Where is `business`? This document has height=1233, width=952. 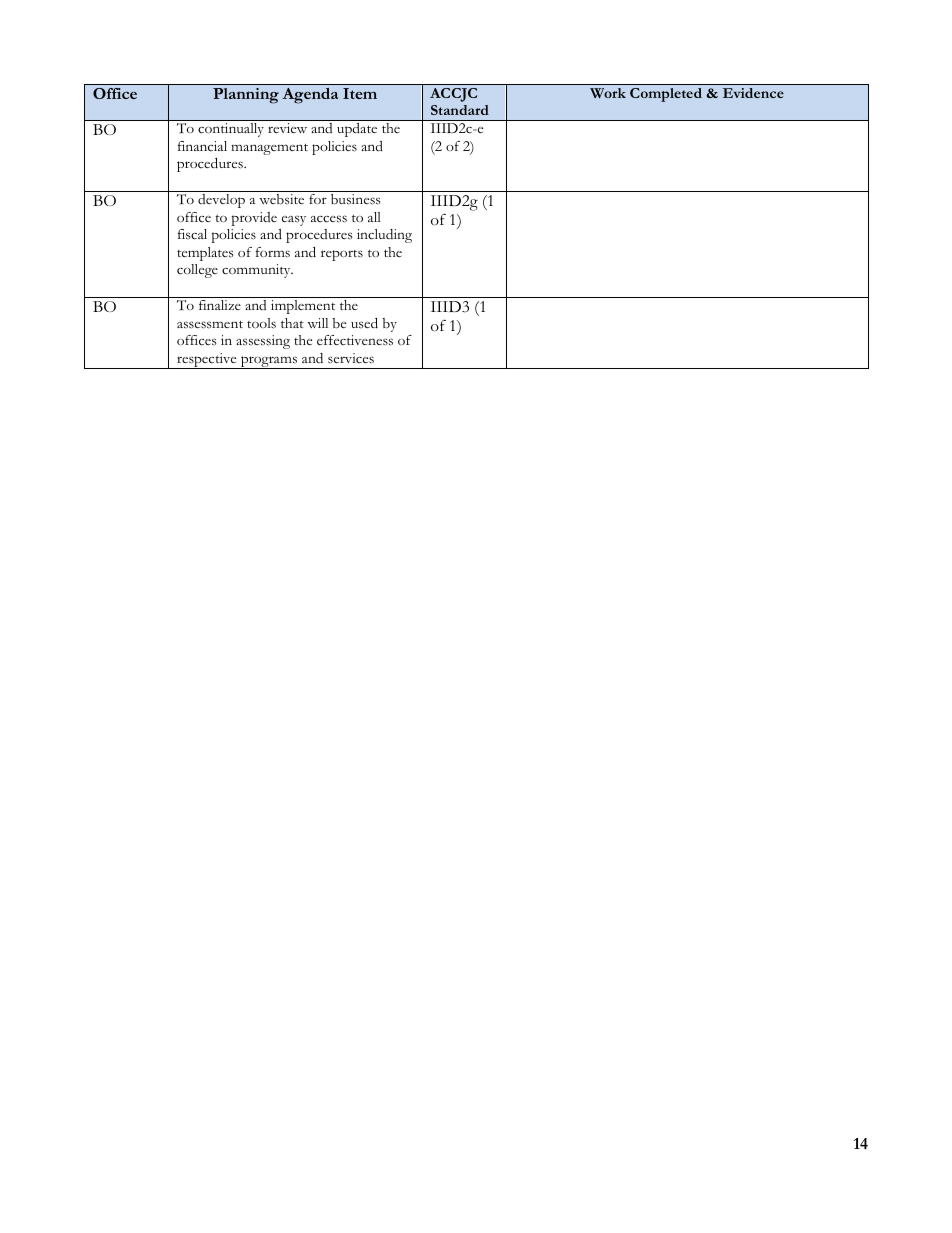
business is located at coordinates (356, 199).
